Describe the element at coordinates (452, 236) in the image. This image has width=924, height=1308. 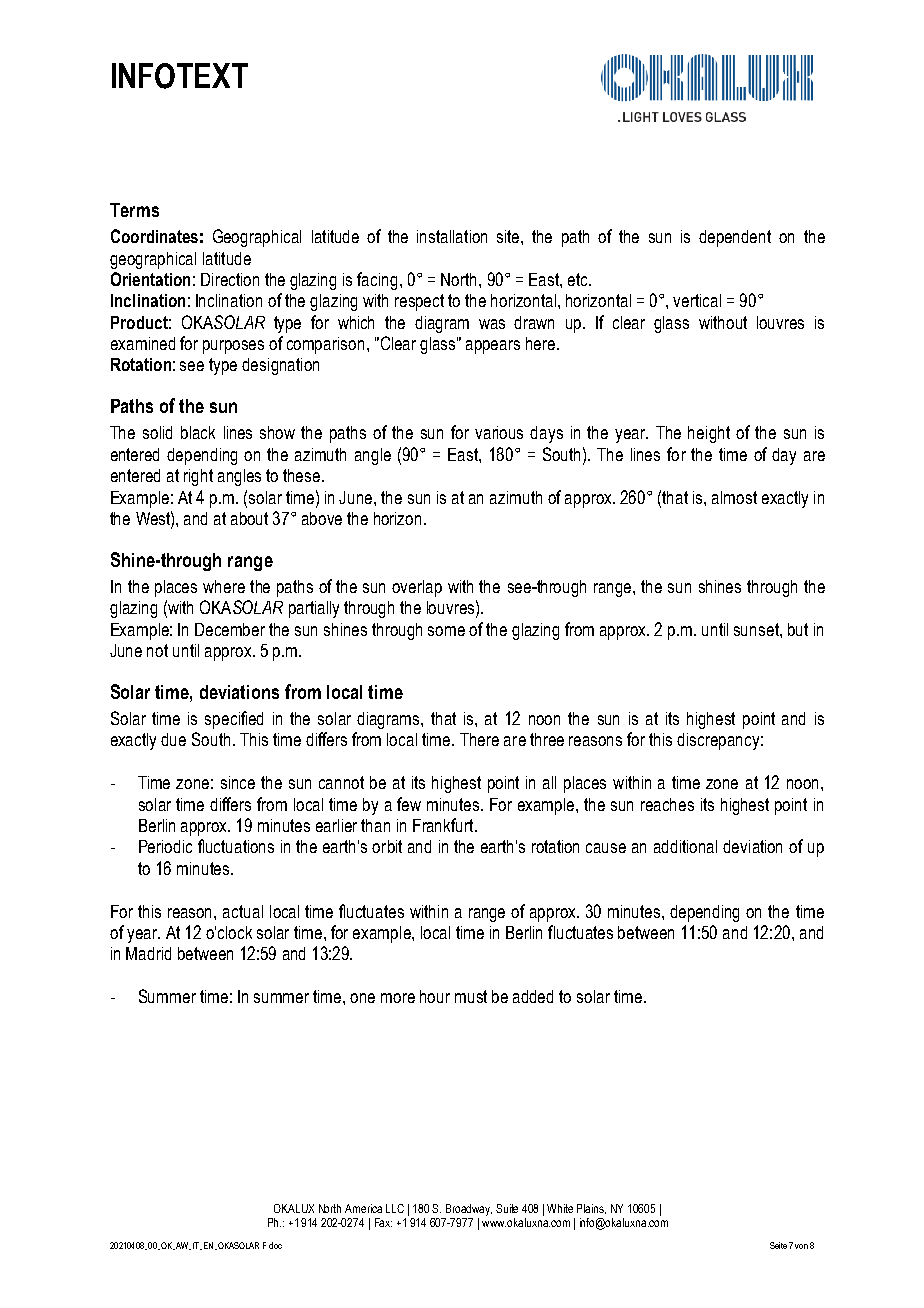
I see `installation` at that location.
